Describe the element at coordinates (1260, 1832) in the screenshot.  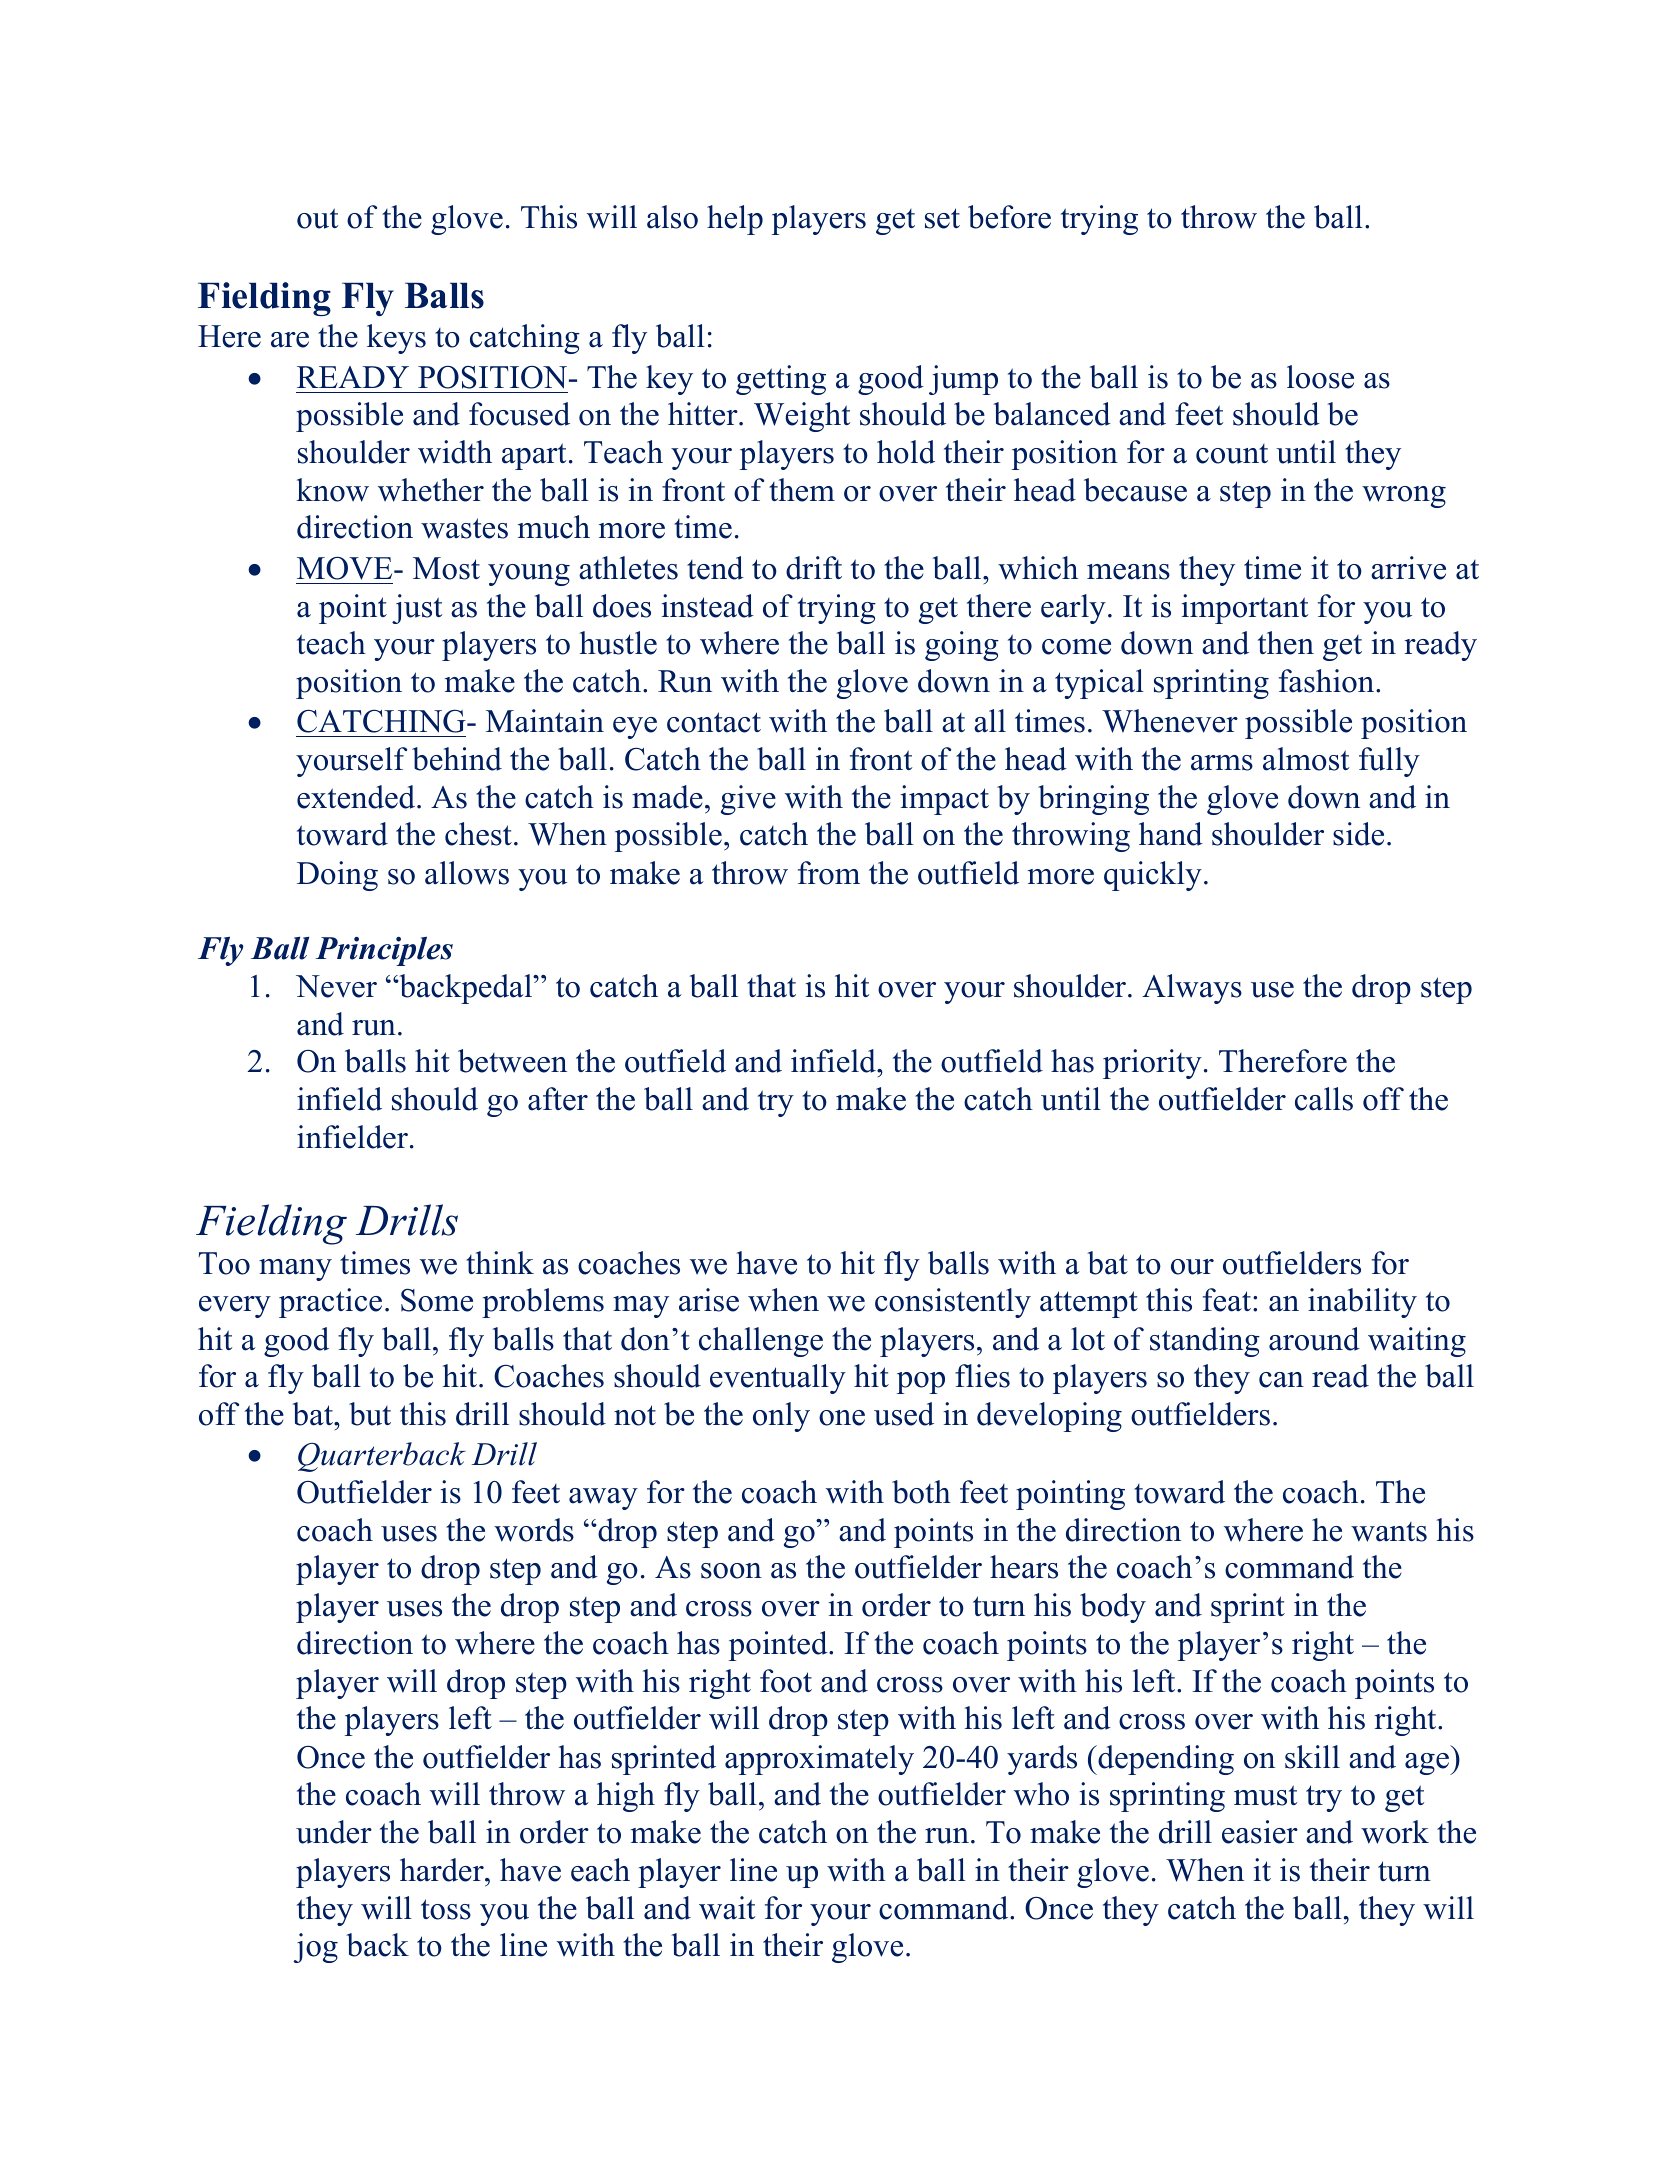
I see `easier` at that location.
